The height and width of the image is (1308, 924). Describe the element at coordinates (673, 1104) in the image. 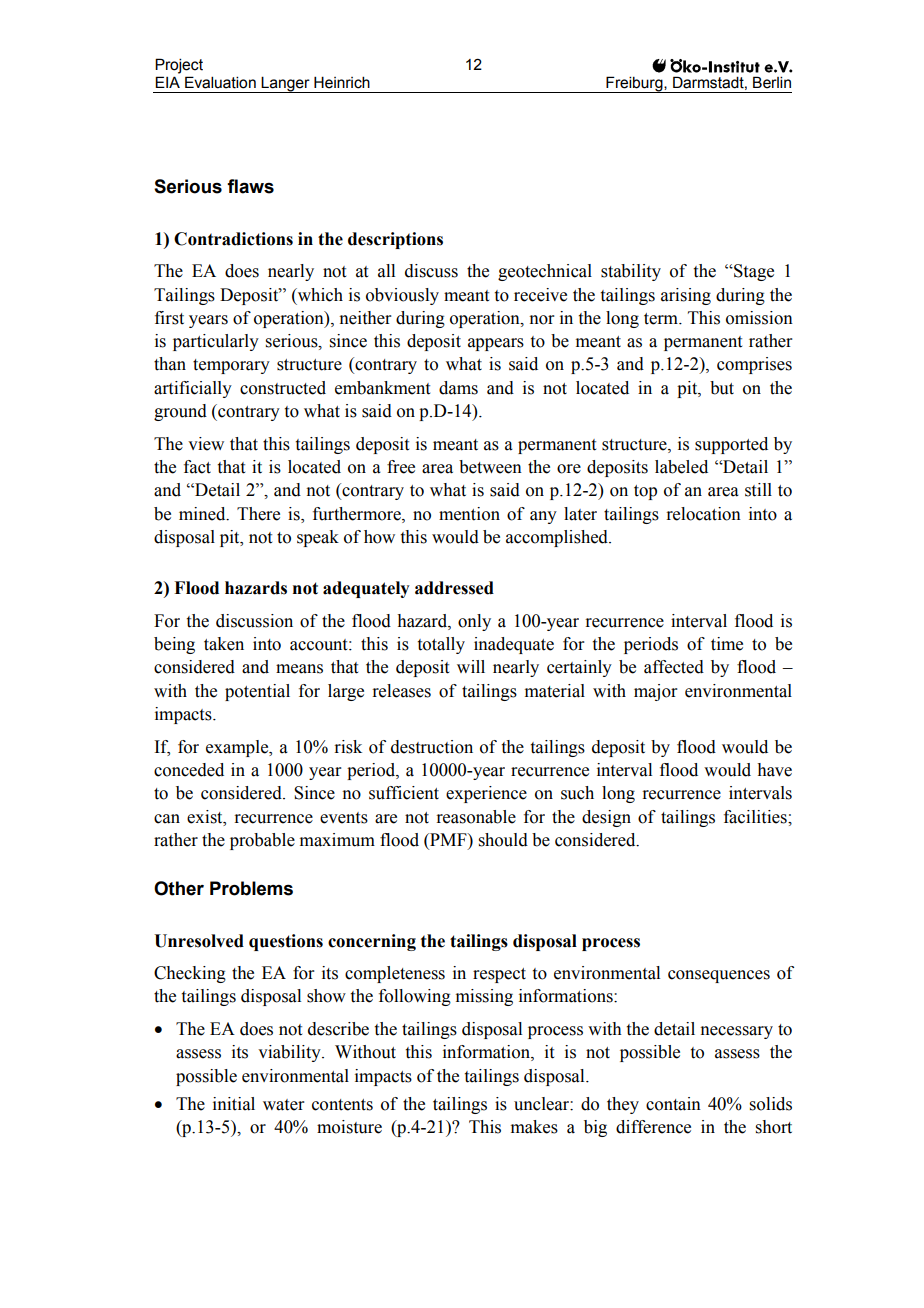

I see `contain` at that location.
